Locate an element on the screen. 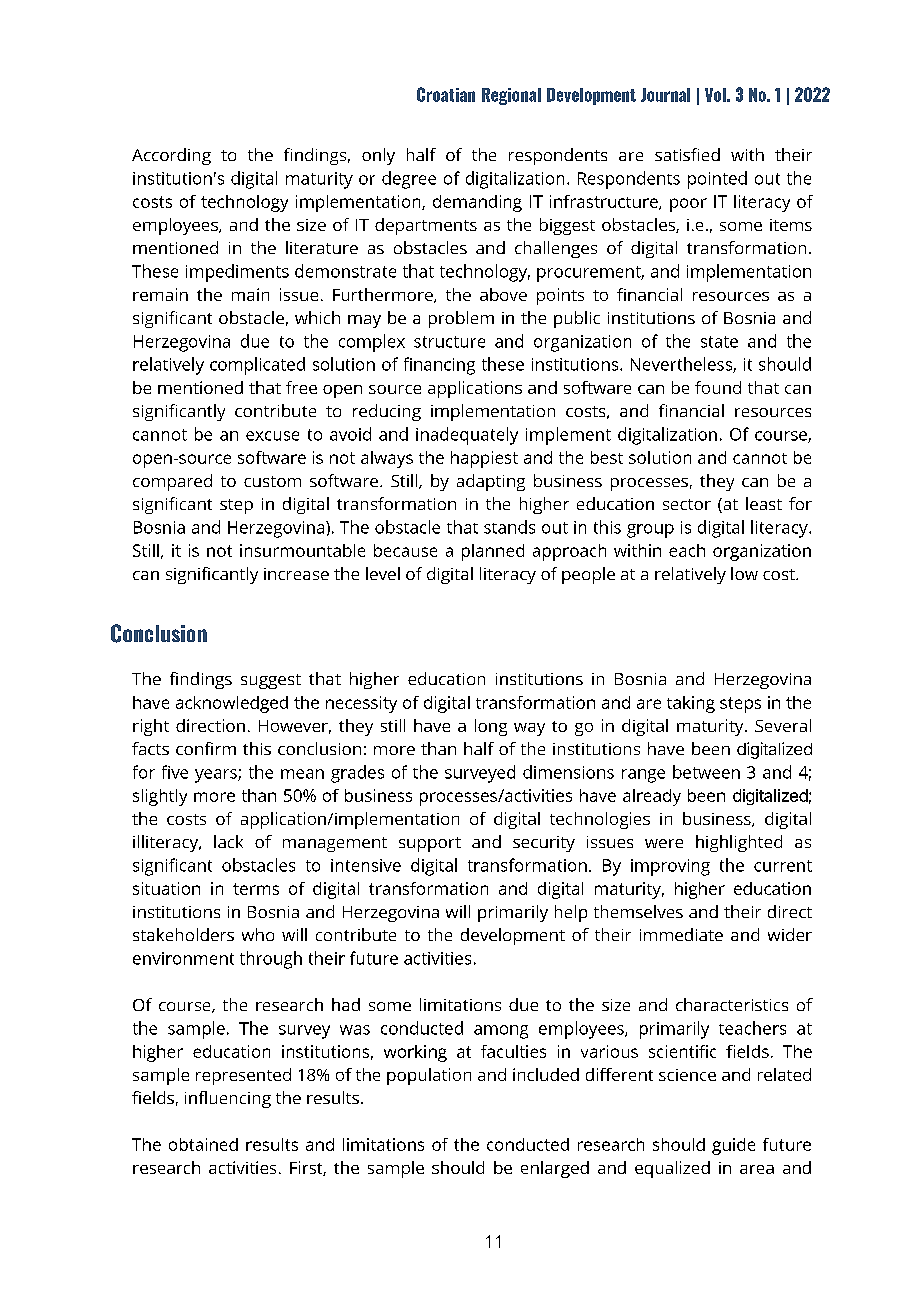 The height and width of the screenshot is (1308, 924). years is located at coordinates (217, 776).
